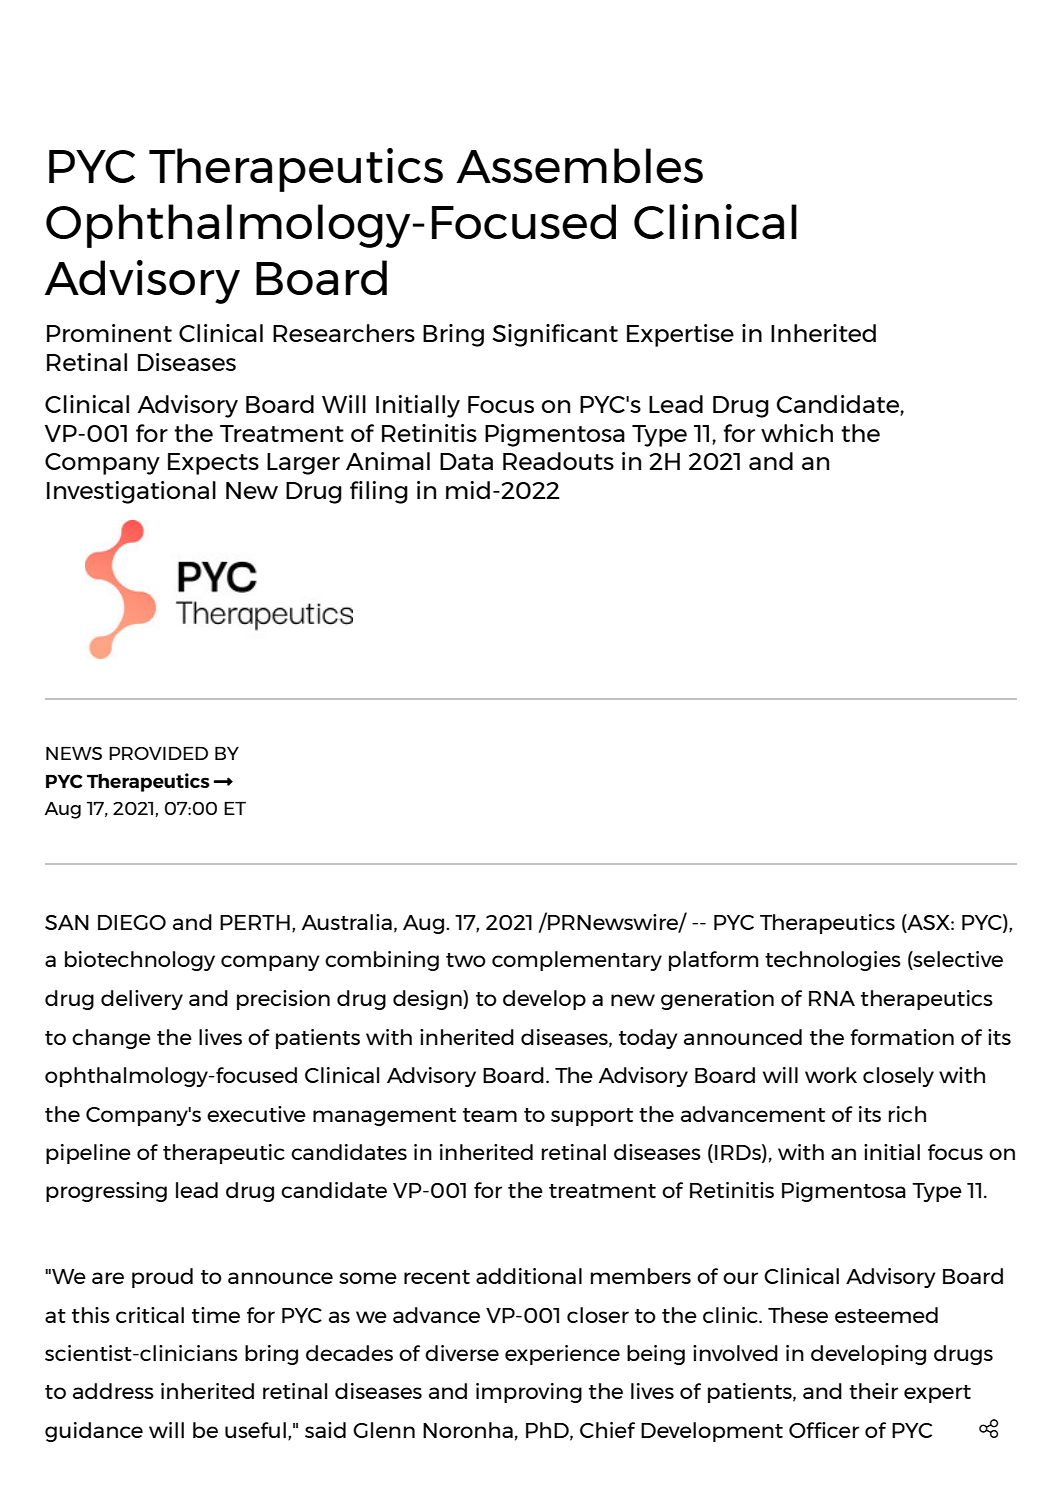 The width and height of the document is (1060, 1498). Describe the element at coordinates (824, 1430) in the document. I see `Officer` at that location.
